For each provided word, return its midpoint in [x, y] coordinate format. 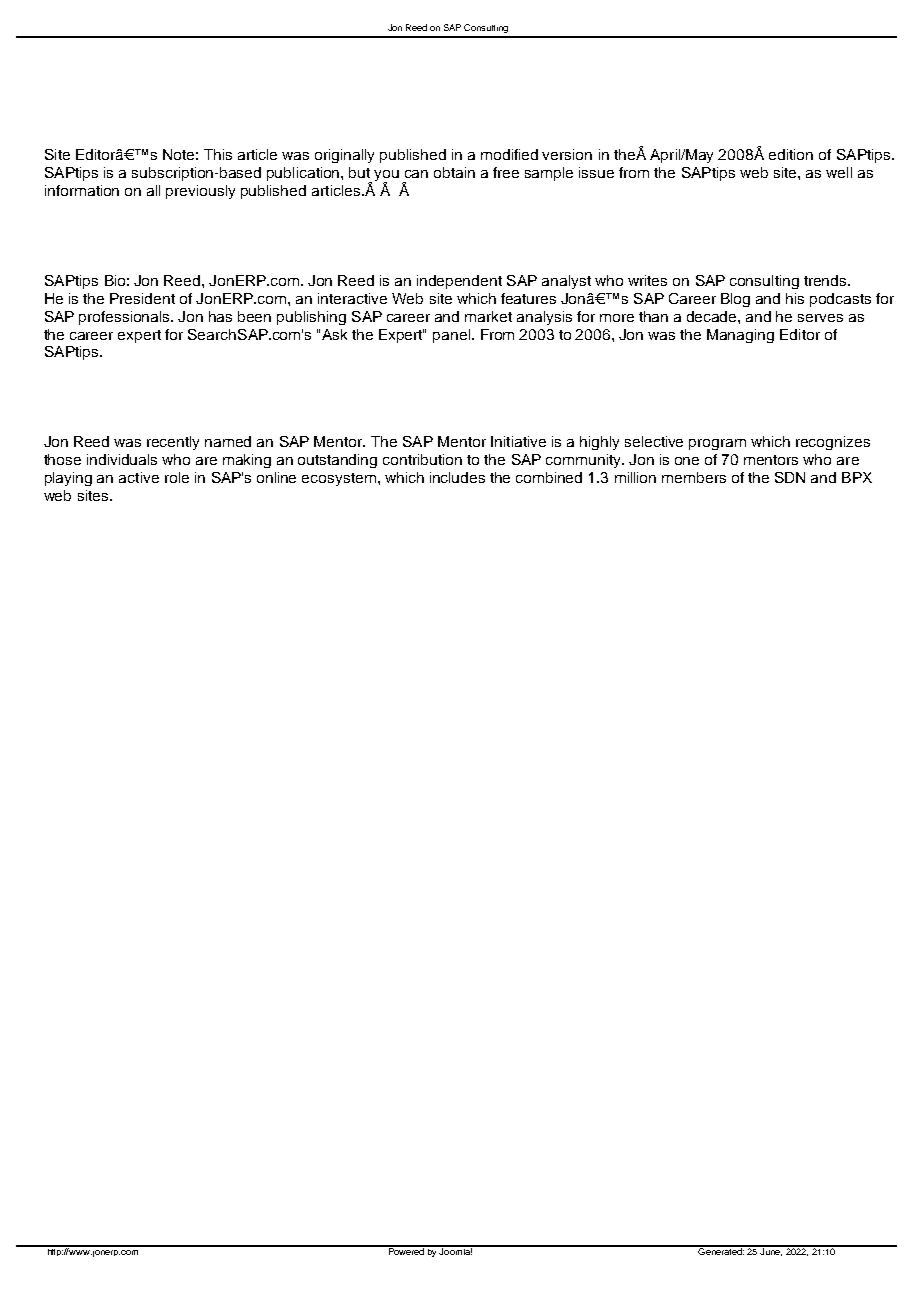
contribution [422, 459]
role [177, 477]
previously [200, 192]
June [771, 1251]
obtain [454, 172]
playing [68, 479]
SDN [790, 477]
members [694, 477]
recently [173, 443]
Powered [406, 1250]
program [717, 444]
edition [791, 154]
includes [457, 477]
